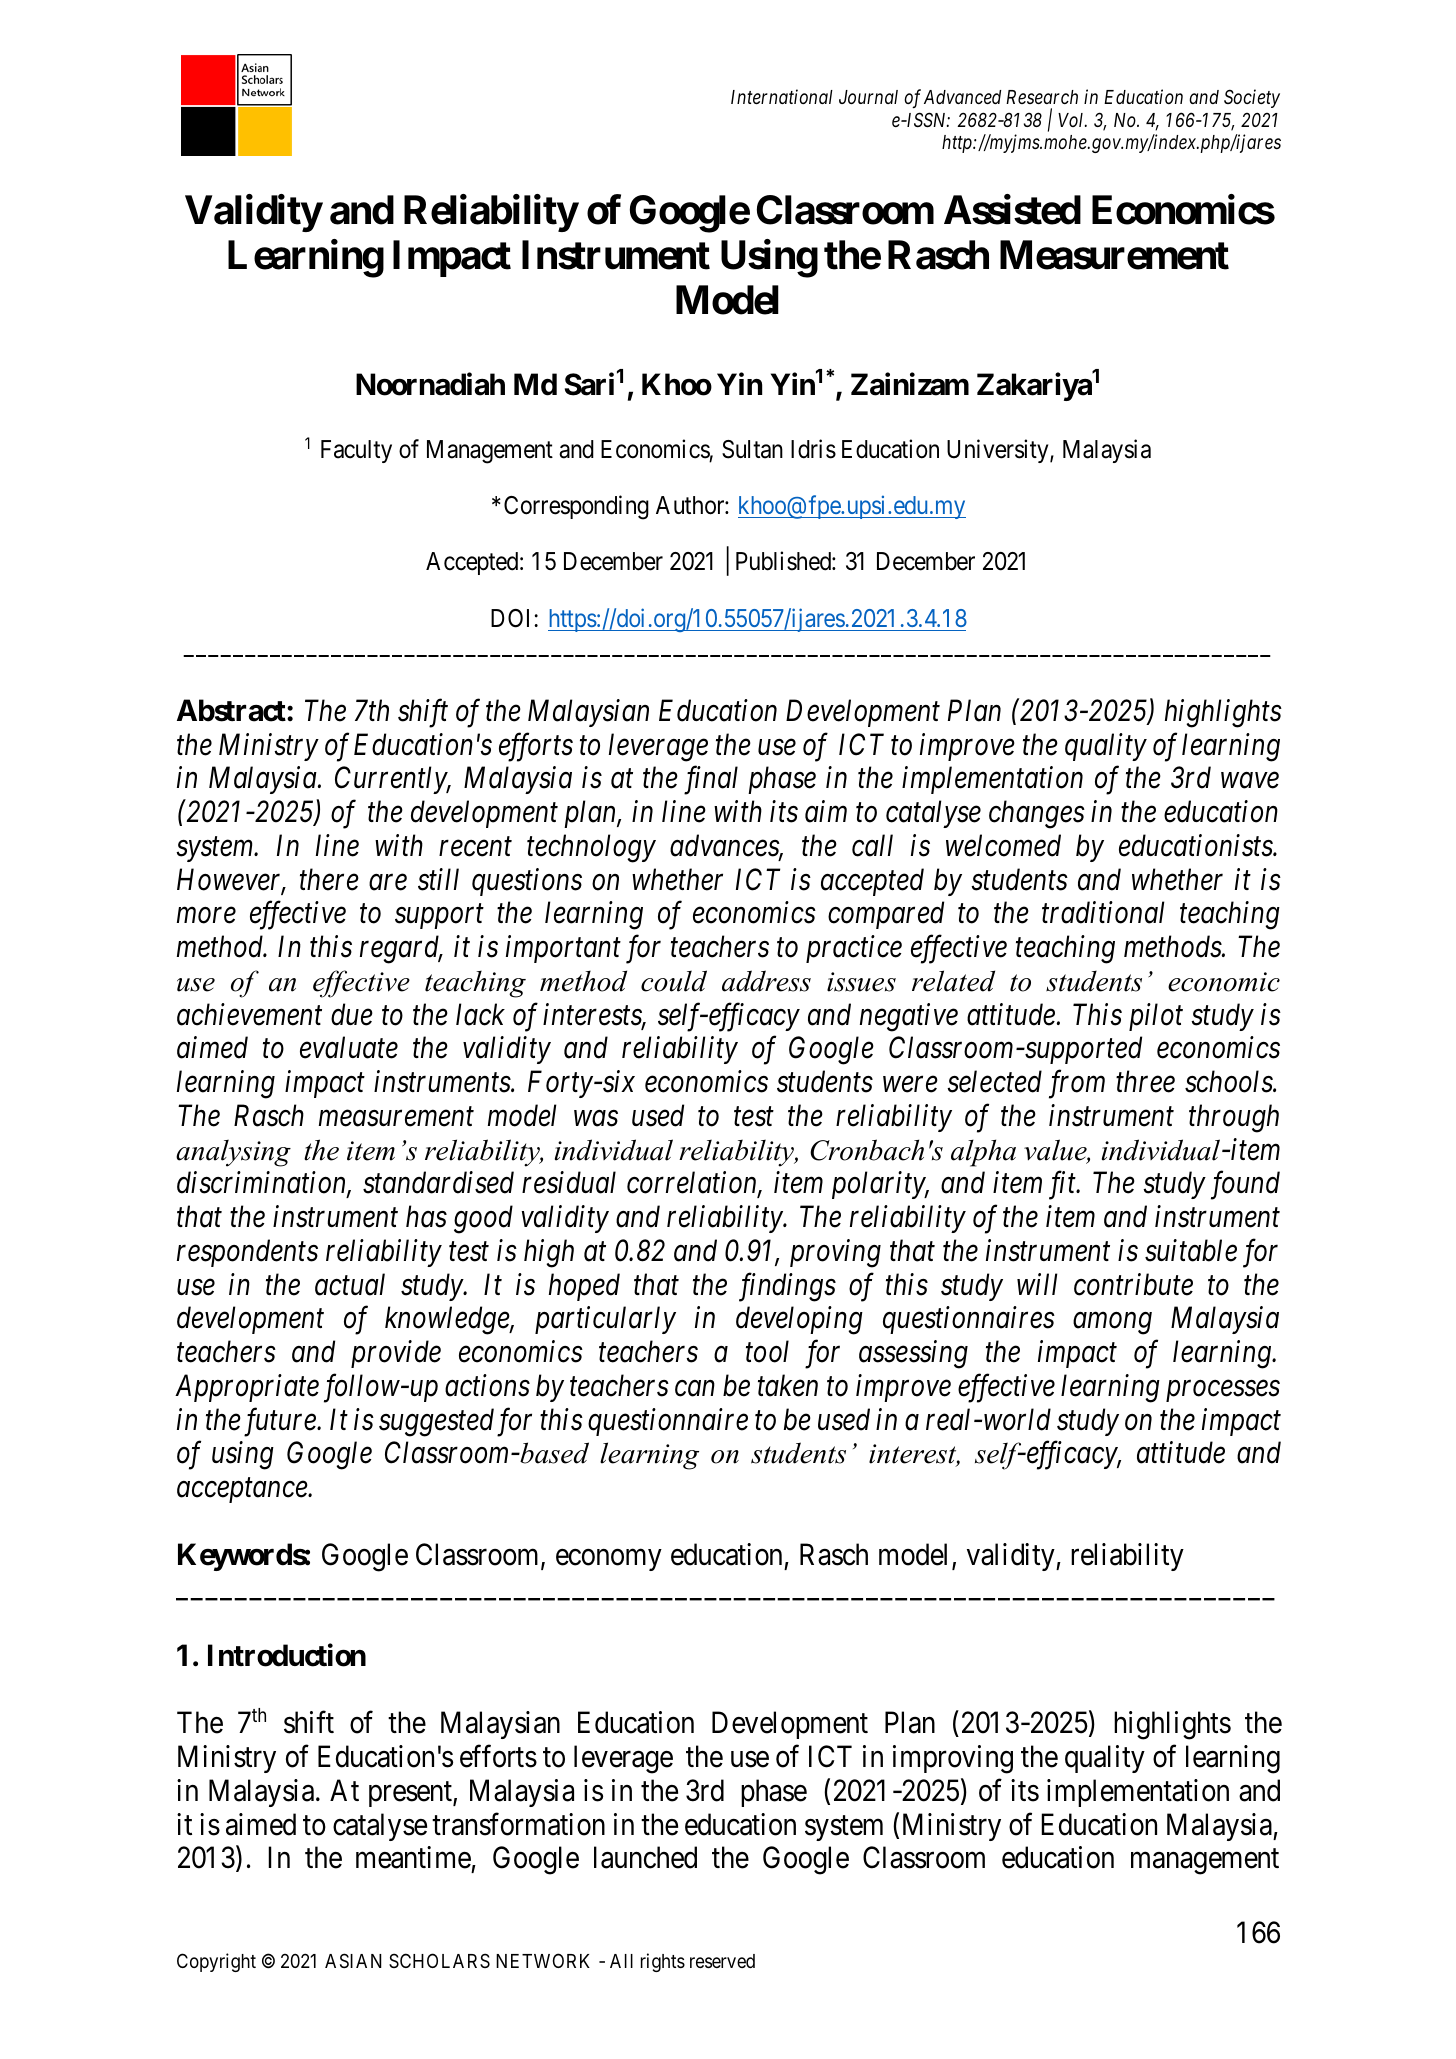 The image size is (1456, 2059). I want to click on suitable, so click(1191, 1250).
